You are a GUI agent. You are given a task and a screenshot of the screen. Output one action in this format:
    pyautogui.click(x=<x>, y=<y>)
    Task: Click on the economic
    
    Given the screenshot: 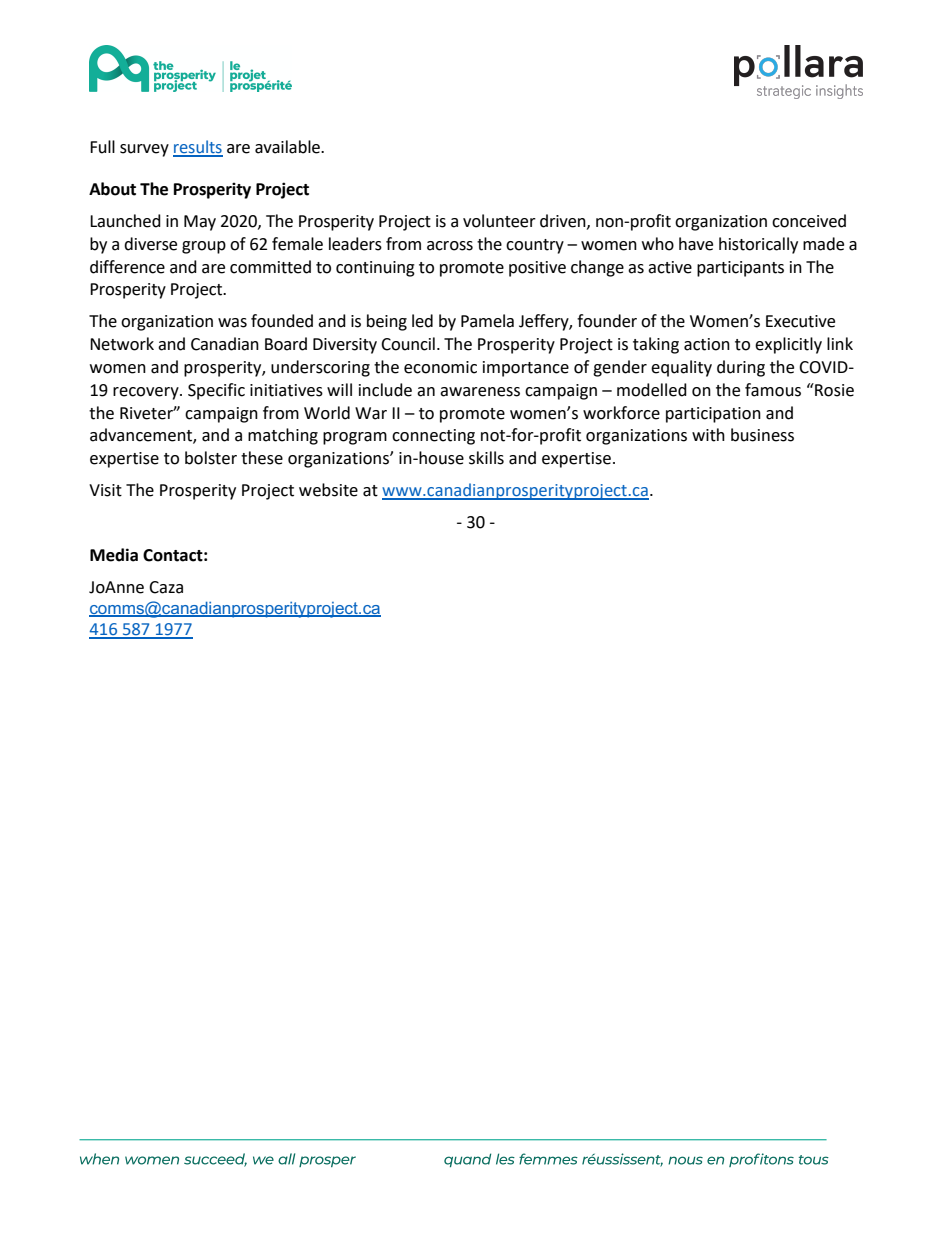 What is the action you would take?
    pyautogui.click(x=440, y=367)
